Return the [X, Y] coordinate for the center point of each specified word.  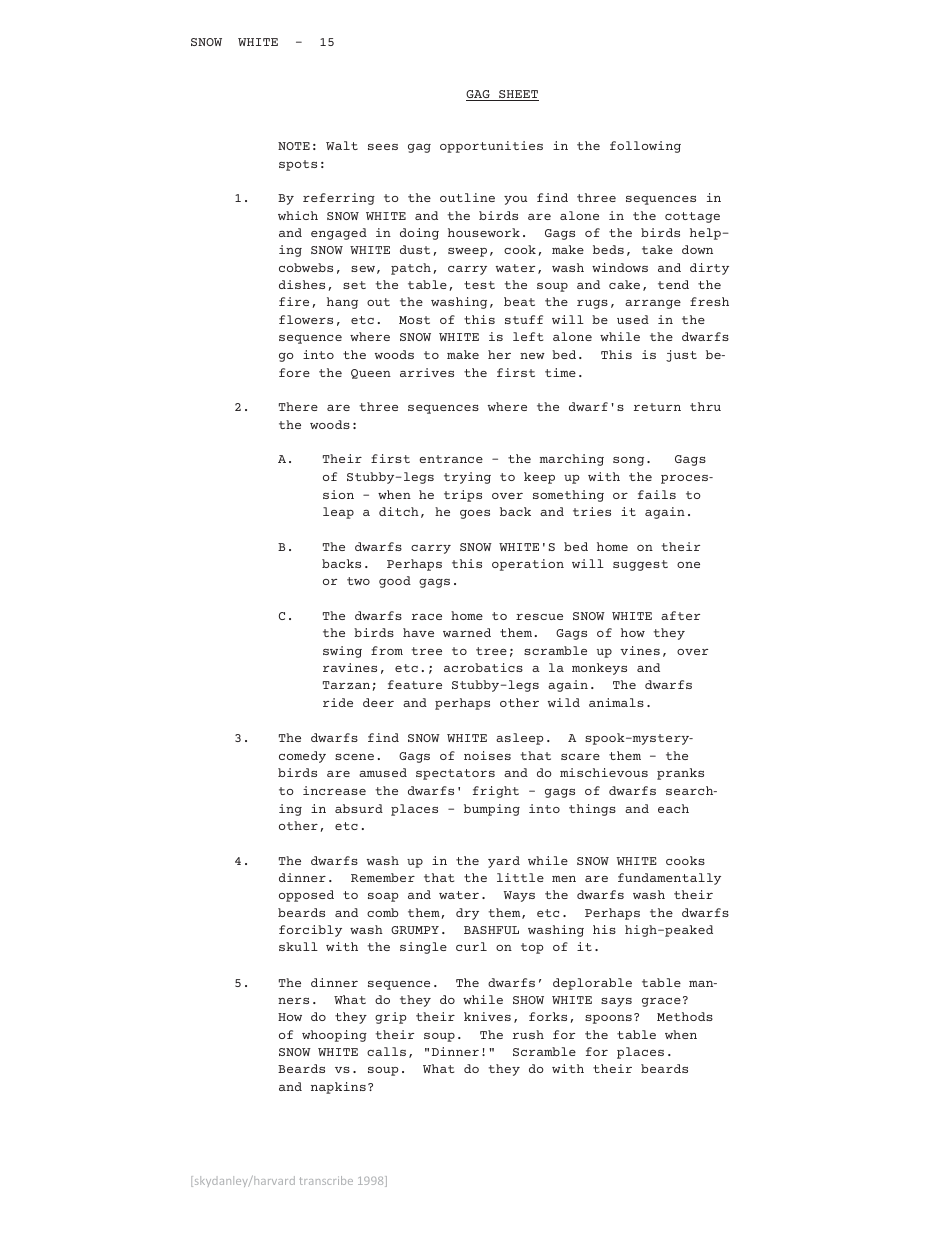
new [532, 356]
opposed [306, 896]
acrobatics [483, 667]
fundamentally [669, 879]
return [657, 407]
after [680, 615]
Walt [342, 145]
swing [342, 652]
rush [528, 1034]
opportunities [491, 147]
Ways [519, 896]
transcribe [326, 1180]
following [645, 147]
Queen [371, 374]
